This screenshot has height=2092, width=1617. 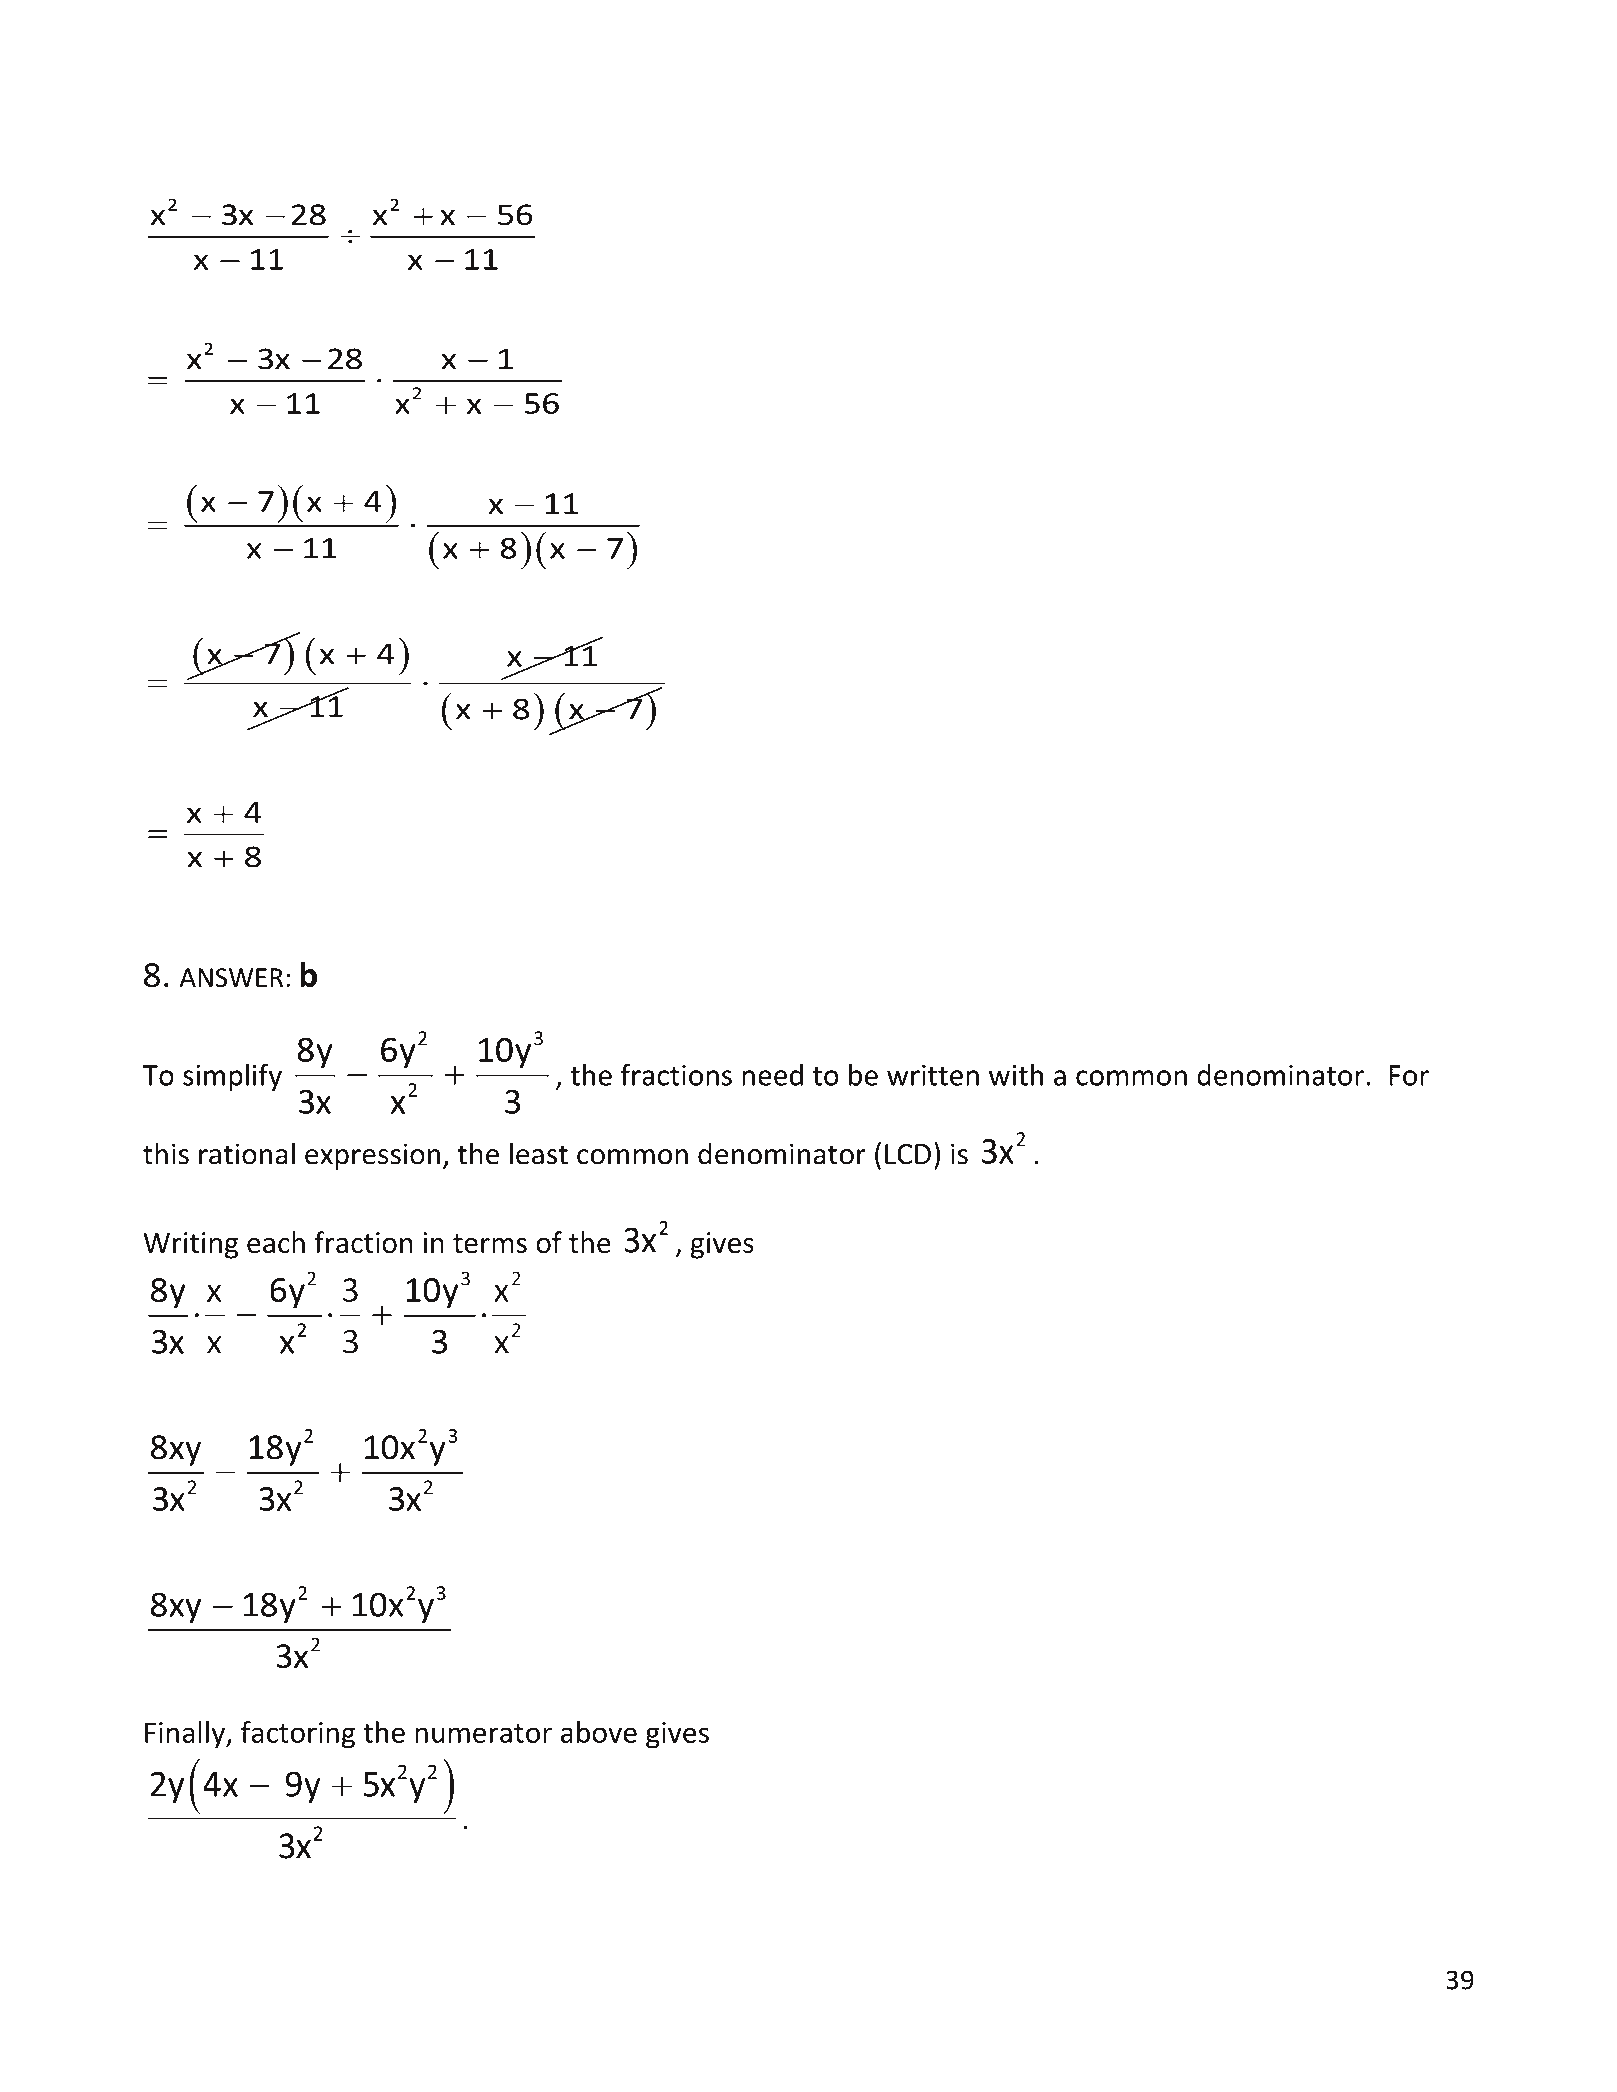 What do you see at coordinates (490, 1243) in the screenshot?
I see `terms` at bounding box center [490, 1243].
